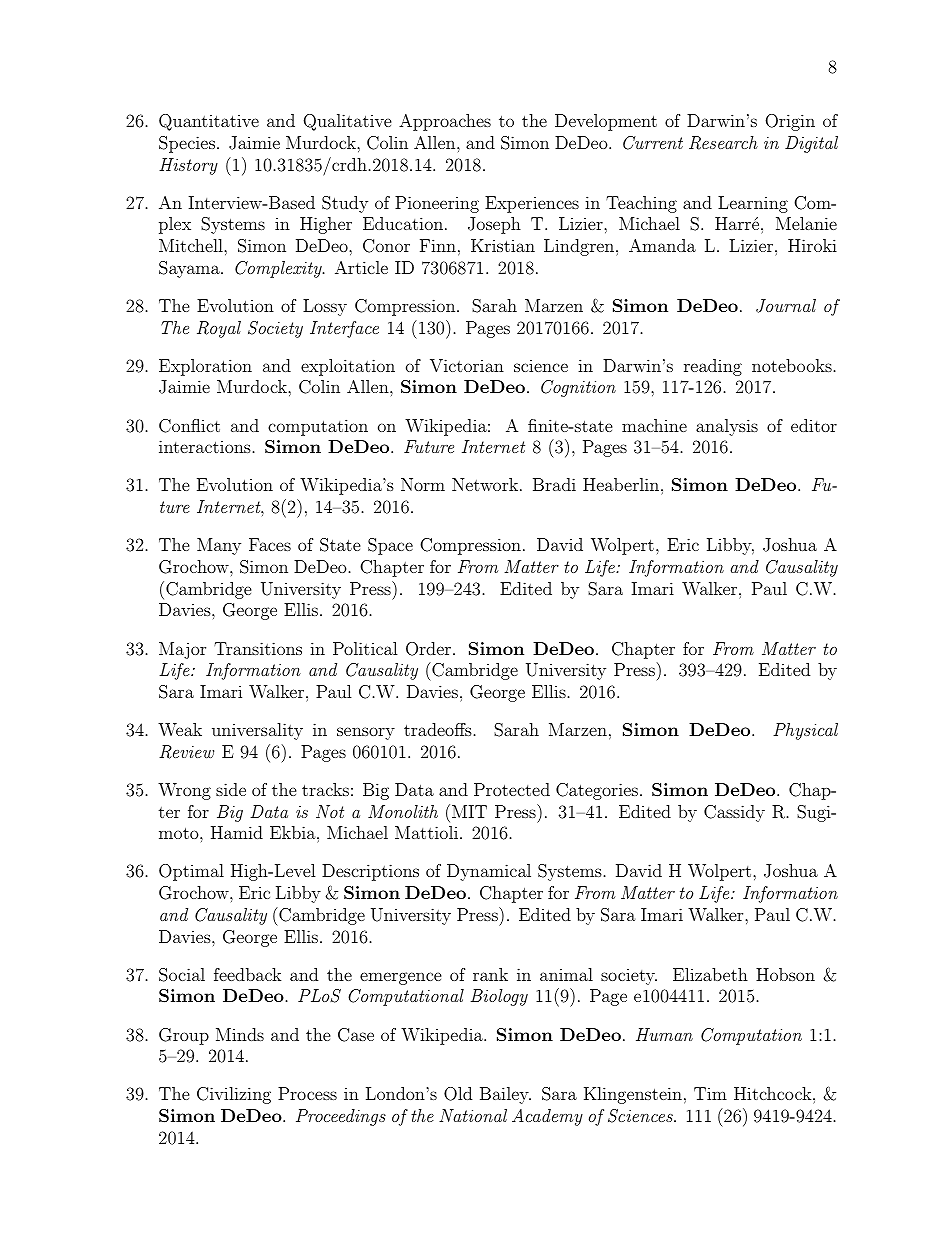  Describe the element at coordinates (209, 122) in the screenshot. I see `Quantitative` at that location.
